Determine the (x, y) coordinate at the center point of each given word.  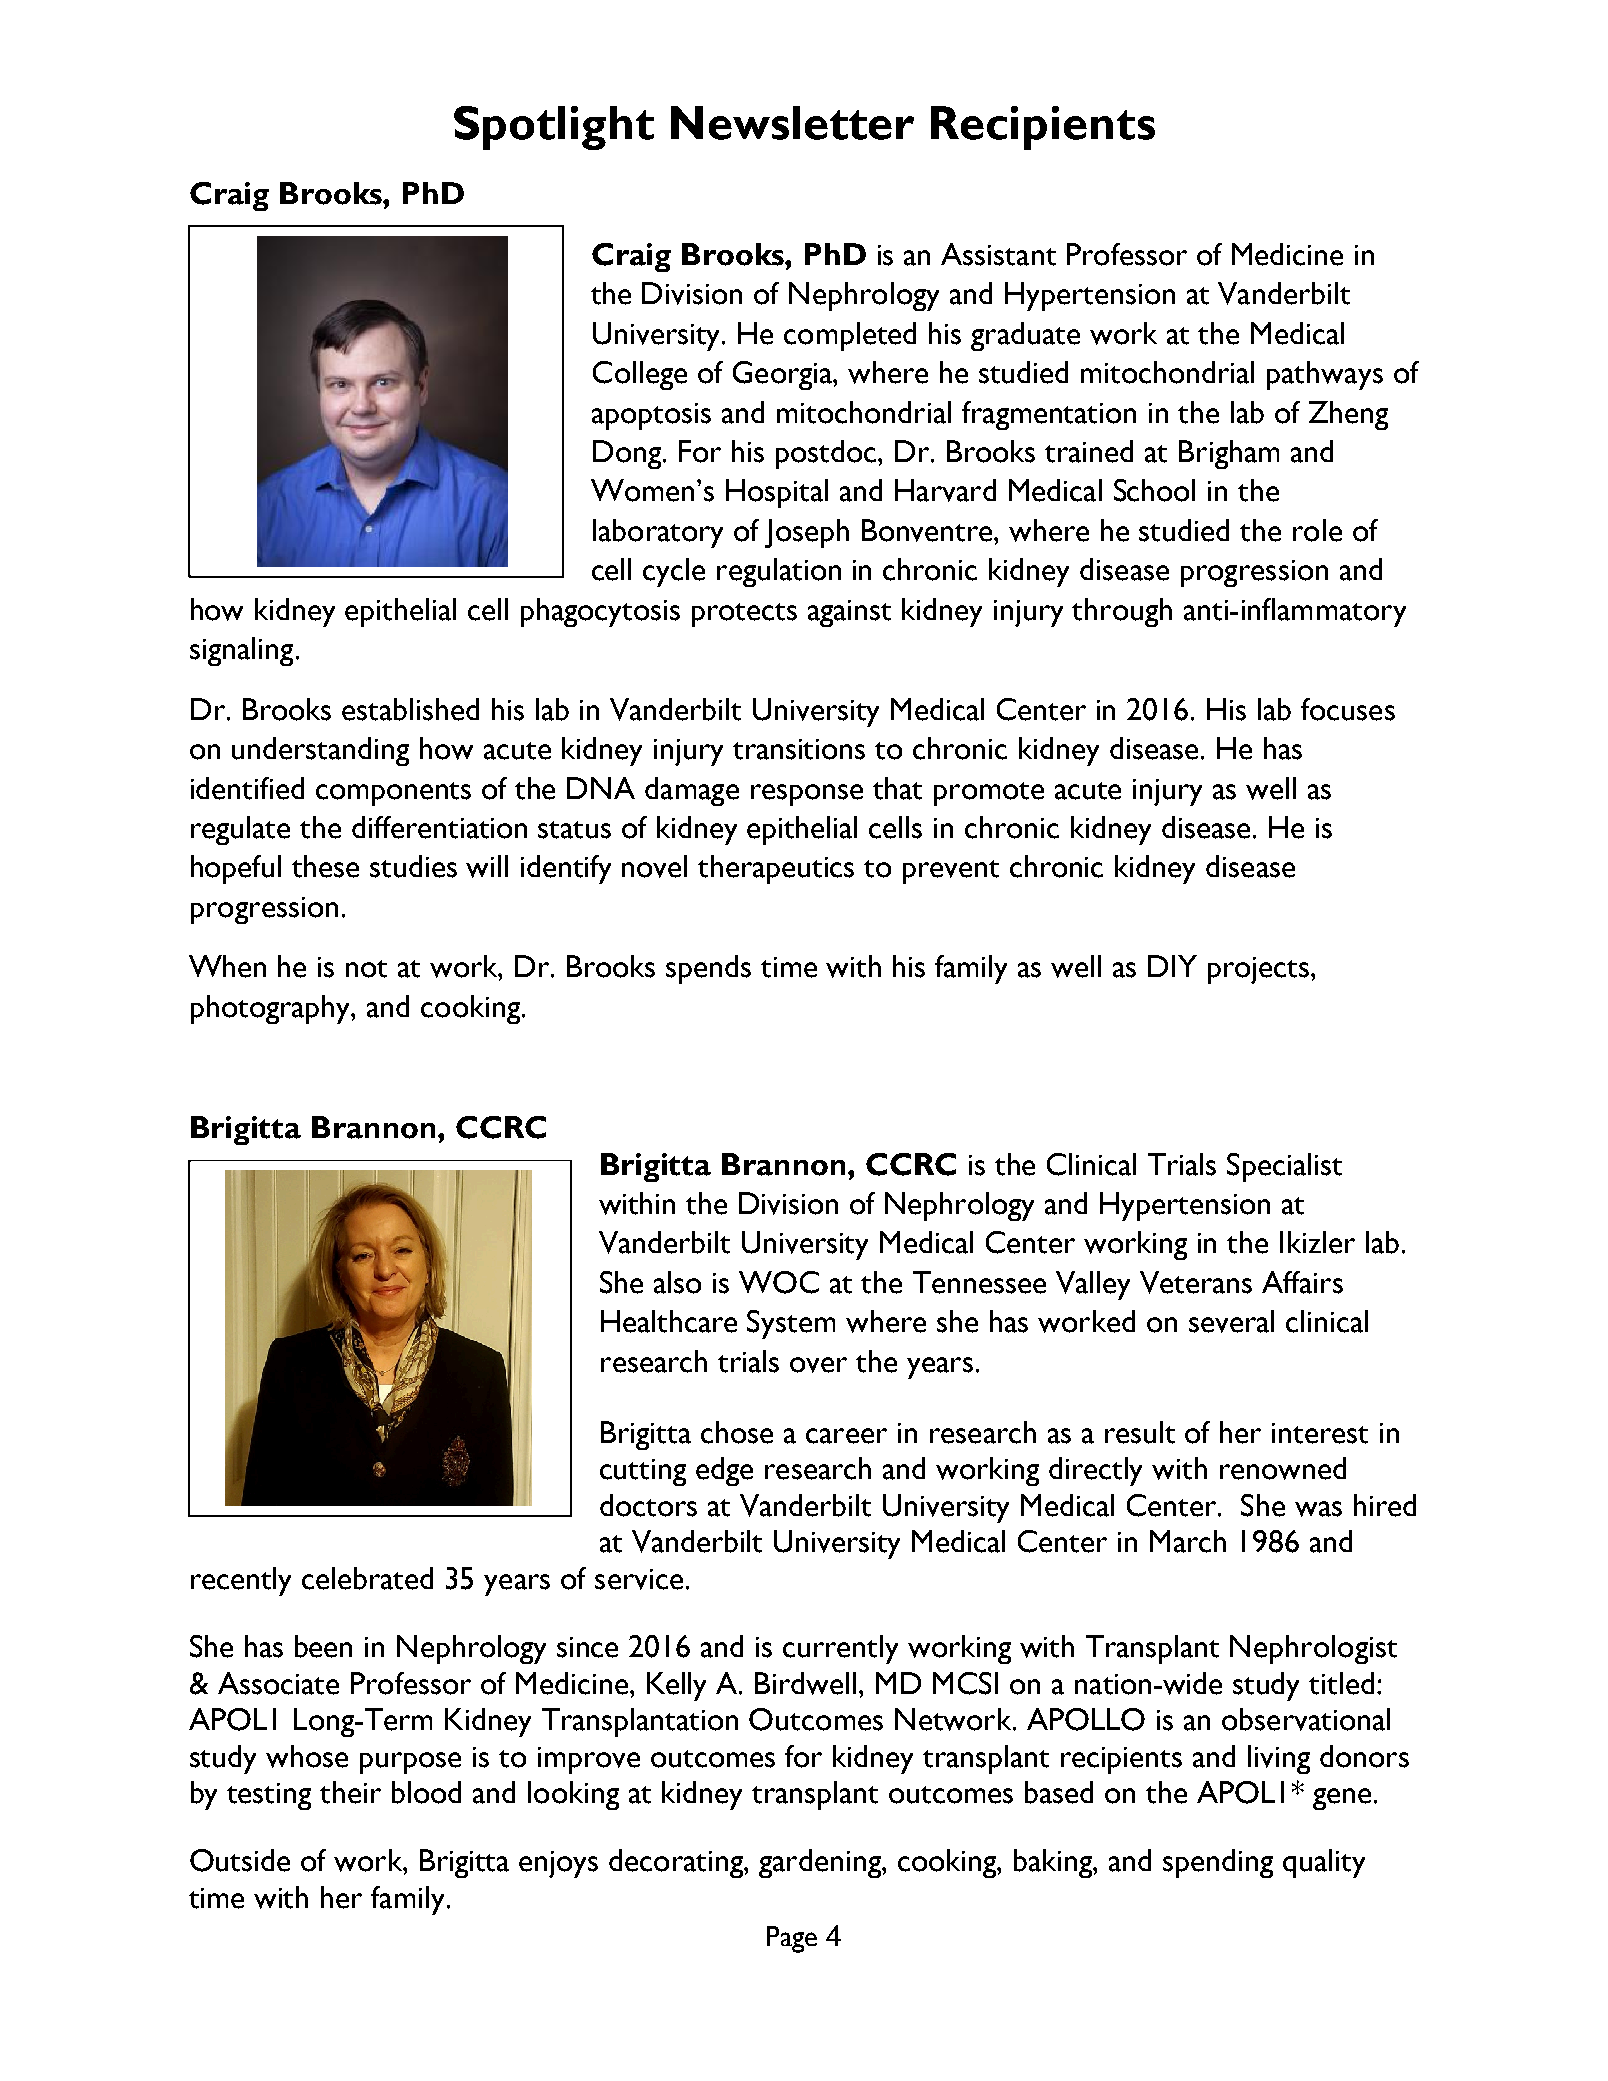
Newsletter (792, 123)
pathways (1325, 375)
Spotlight (554, 128)
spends (708, 969)
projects (1258, 970)
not (366, 969)
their (350, 1792)
